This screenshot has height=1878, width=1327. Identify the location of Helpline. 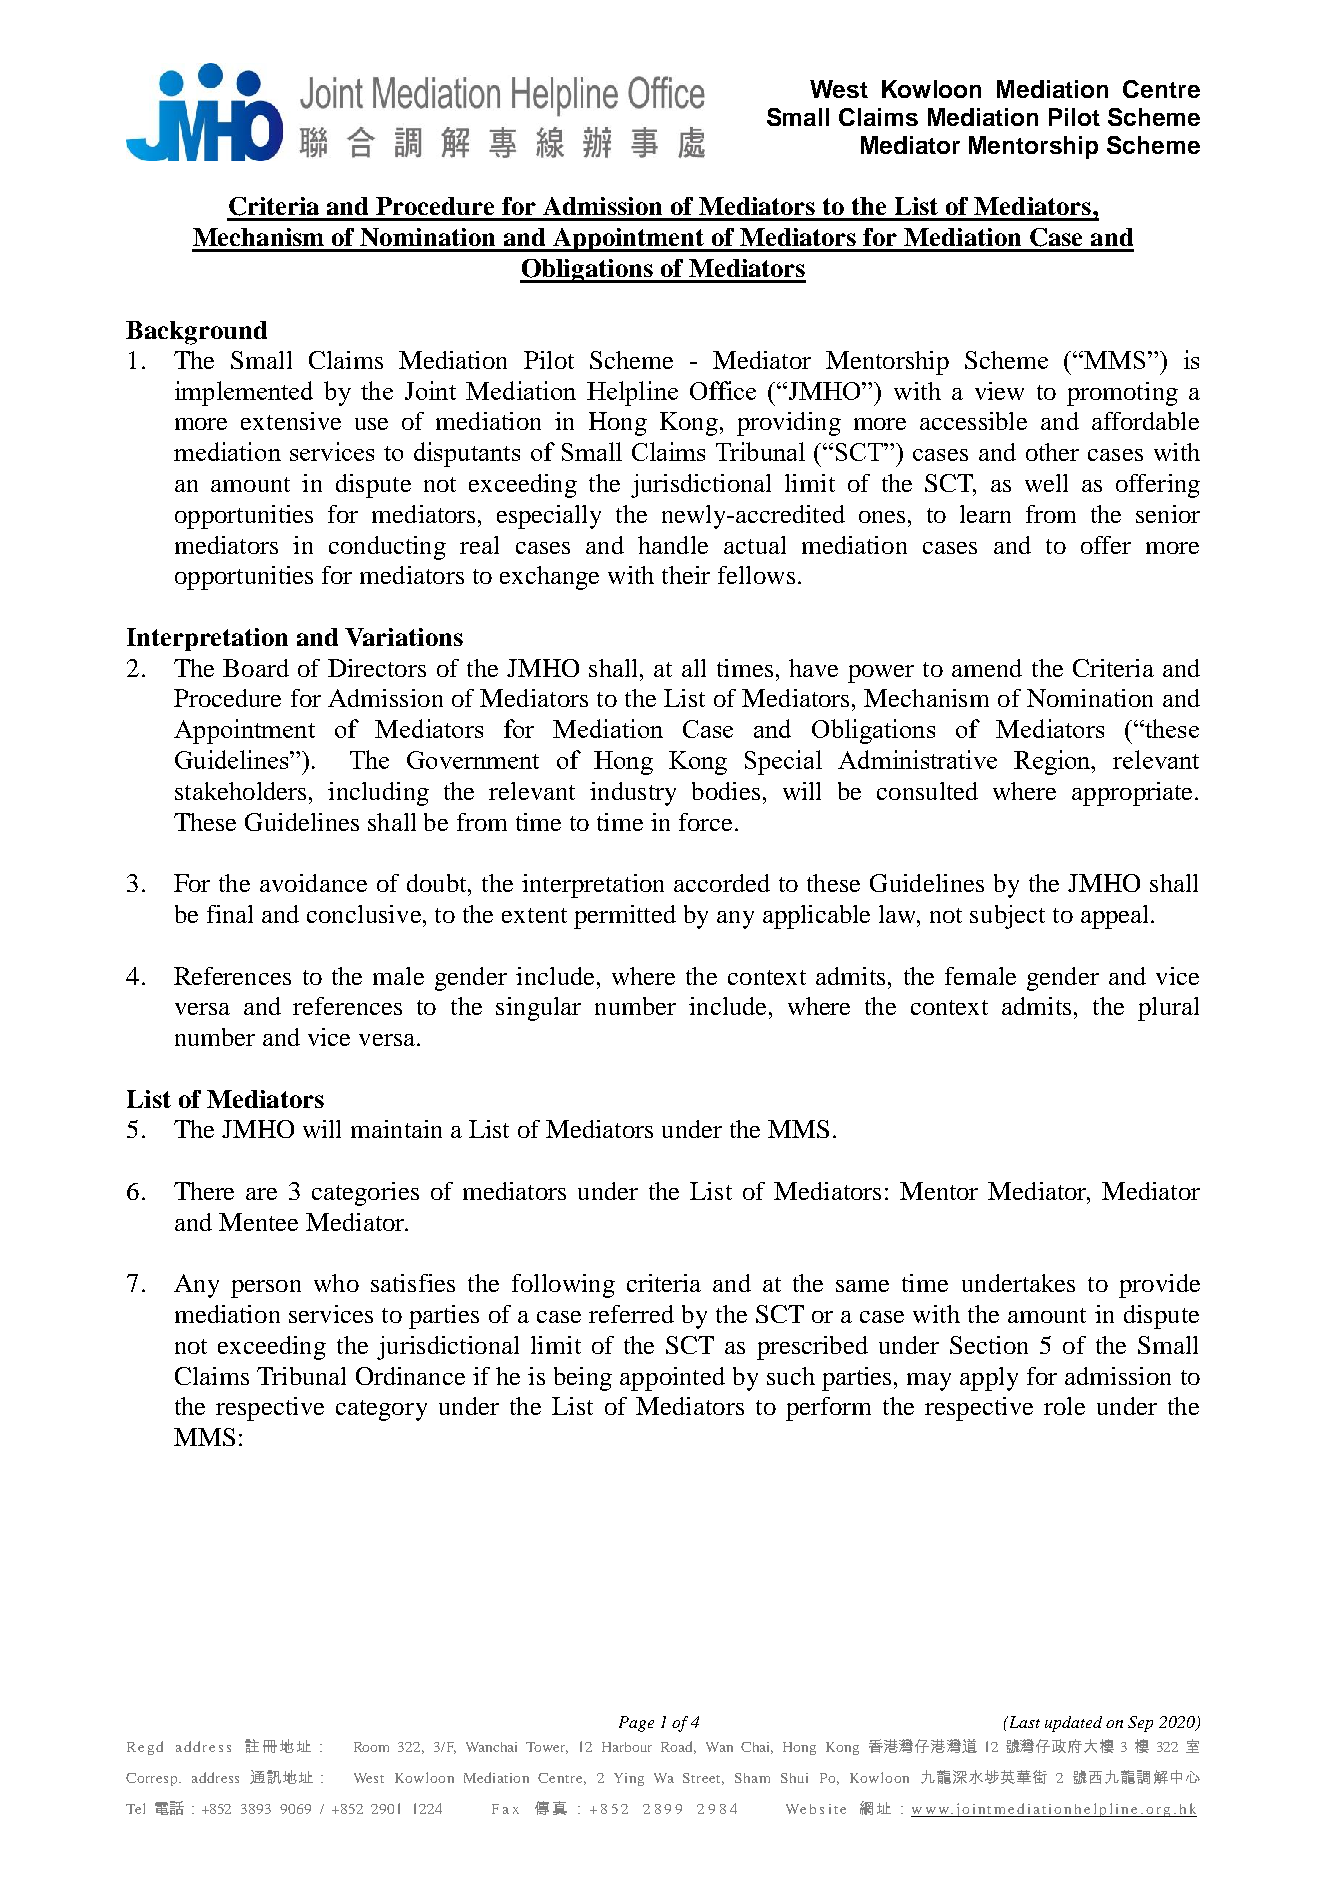
(632, 393).
